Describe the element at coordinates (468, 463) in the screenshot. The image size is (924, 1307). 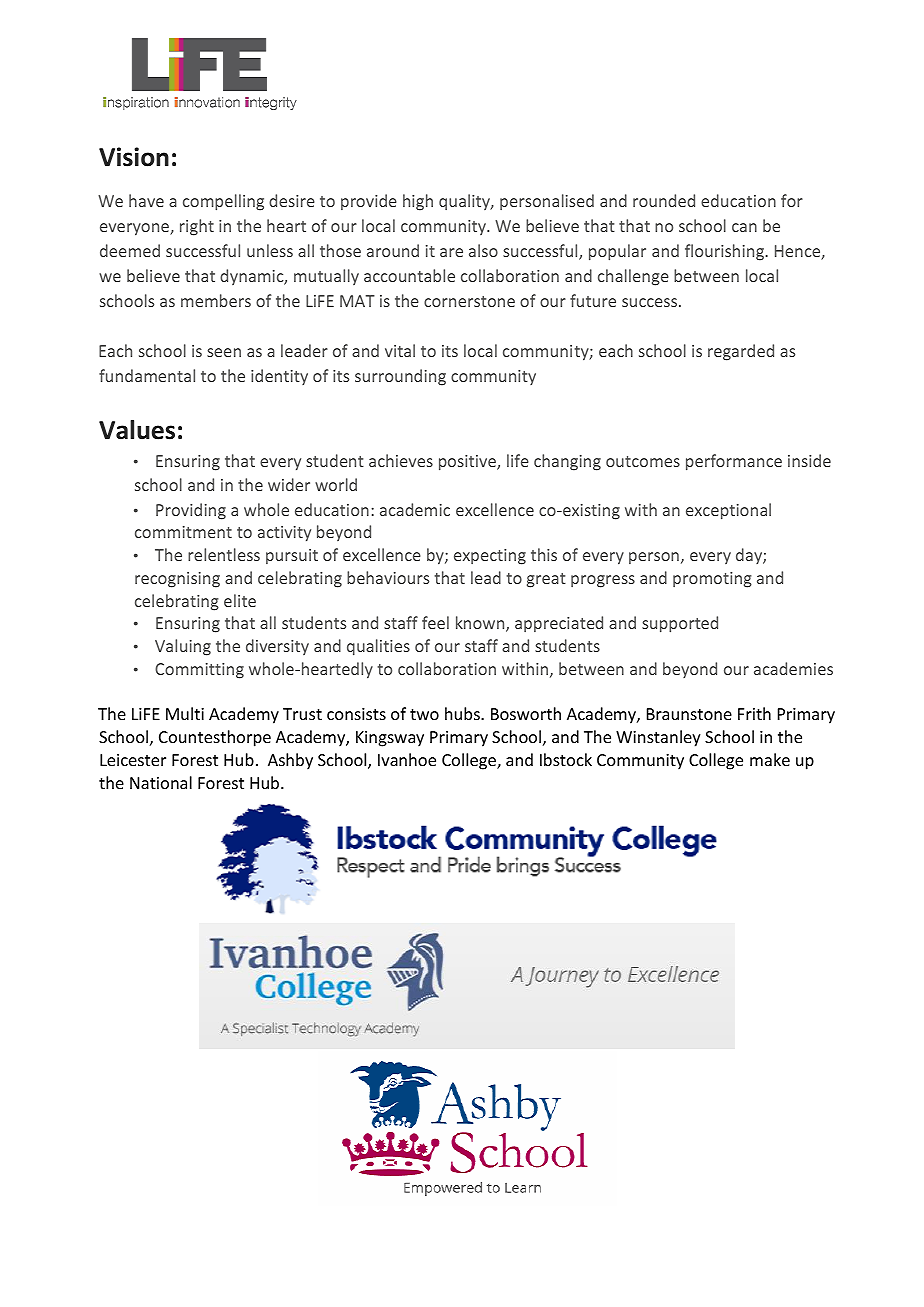
I see `positive` at that location.
